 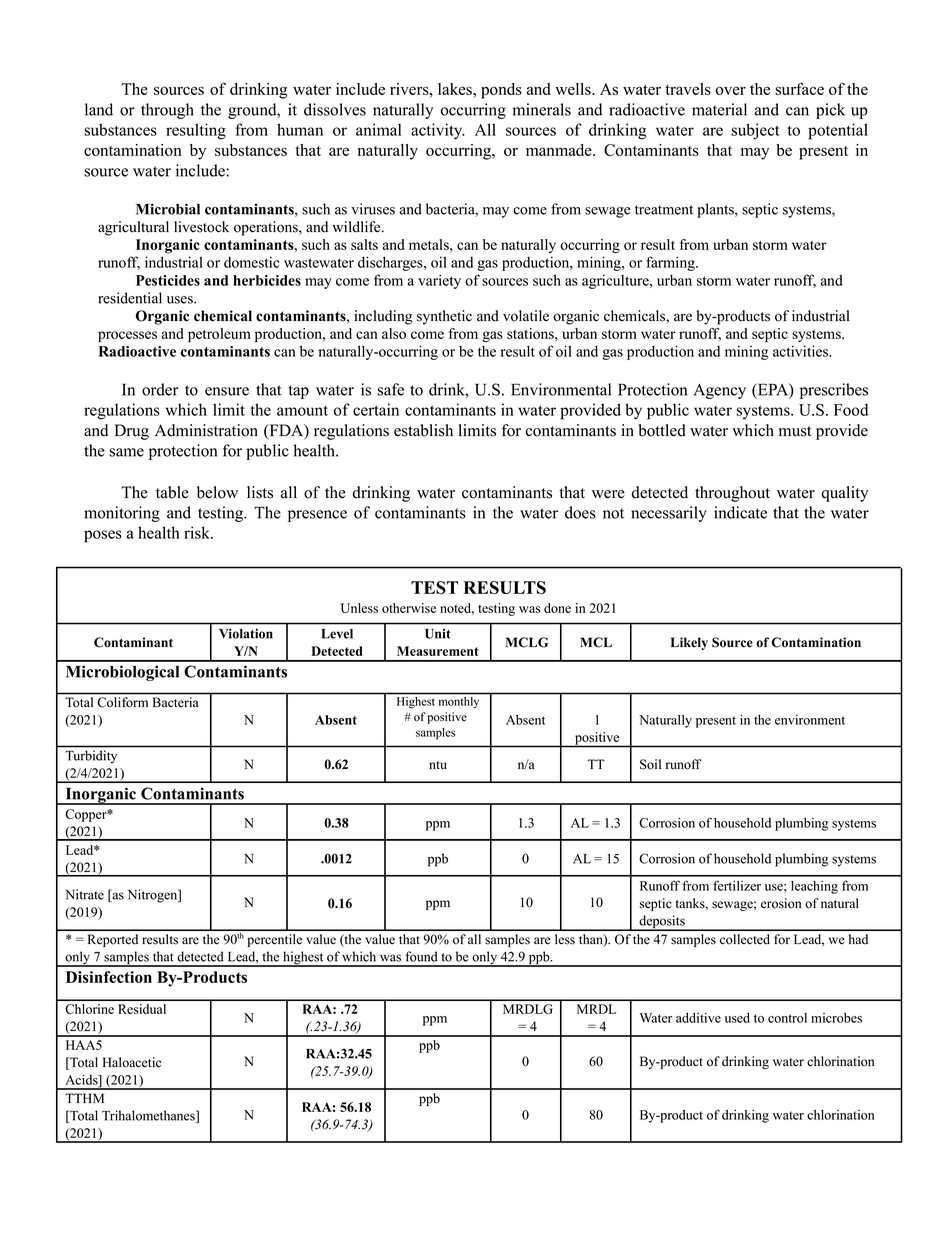 I want to click on Soil, so click(x=650, y=764).
